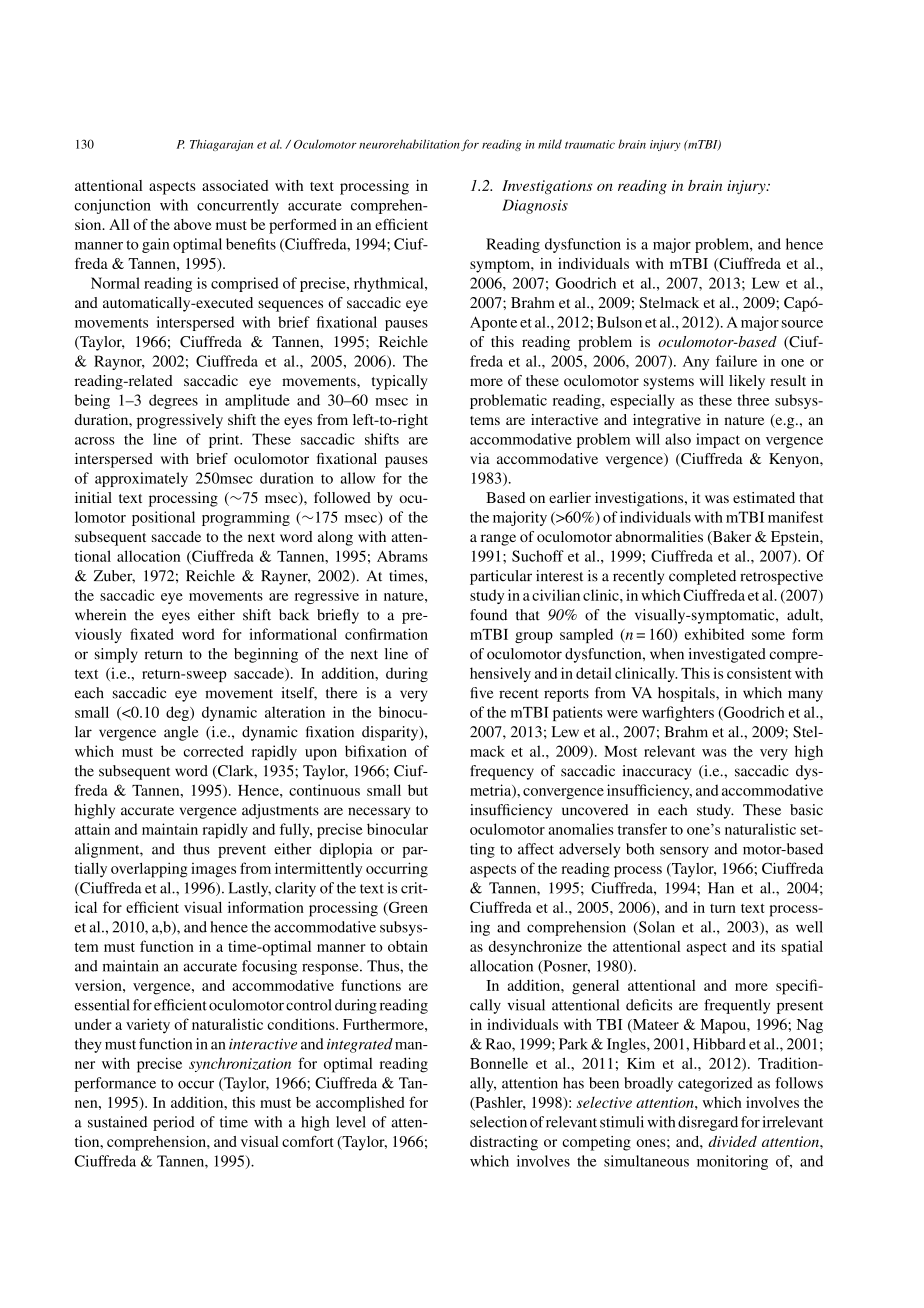 This document has width=924, height=1308. Describe the element at coordinates (480, 458) in the document. I see `via` at that location.
